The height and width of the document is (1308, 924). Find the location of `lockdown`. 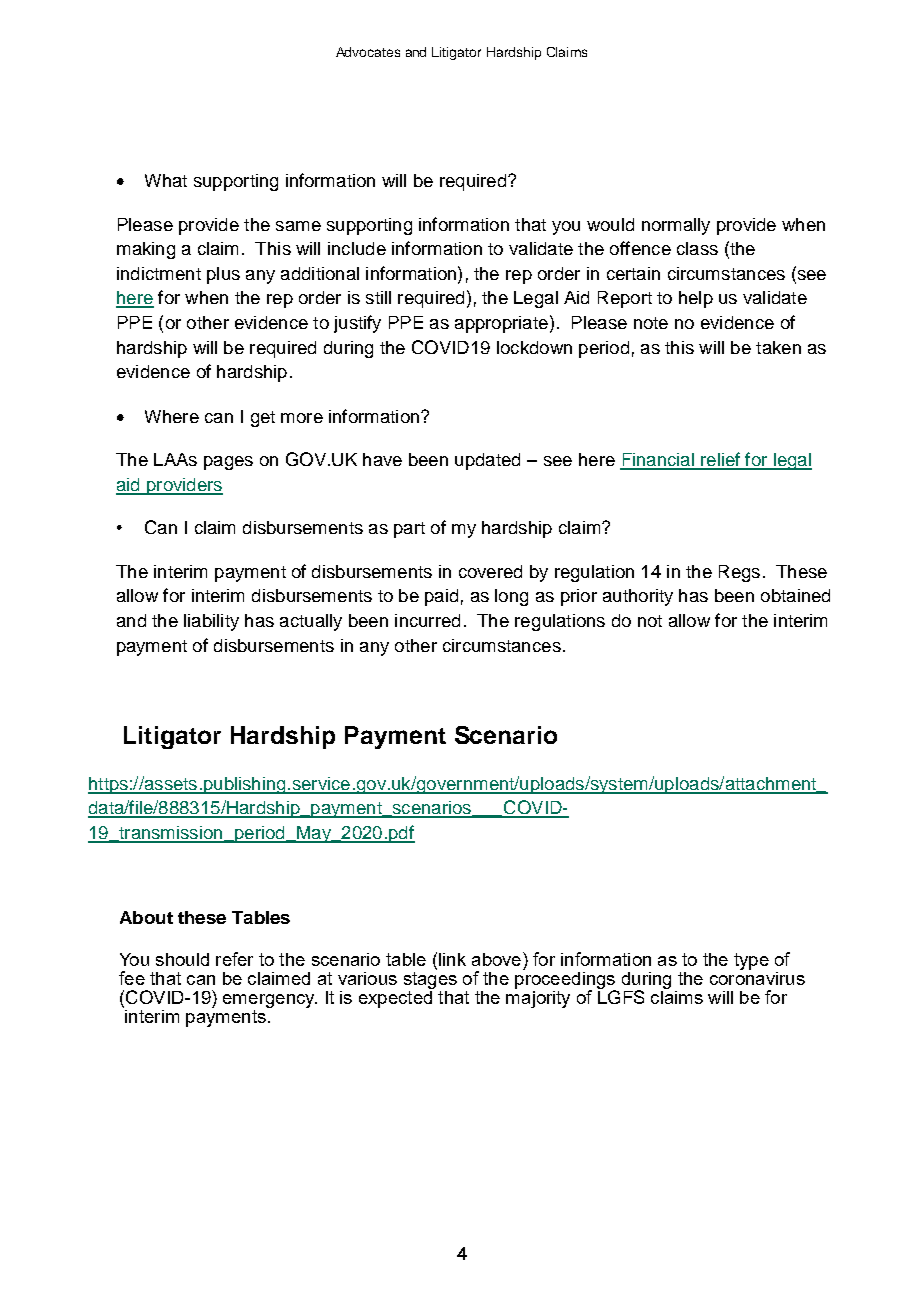

lockdown is located at coordinates (534, 347).
